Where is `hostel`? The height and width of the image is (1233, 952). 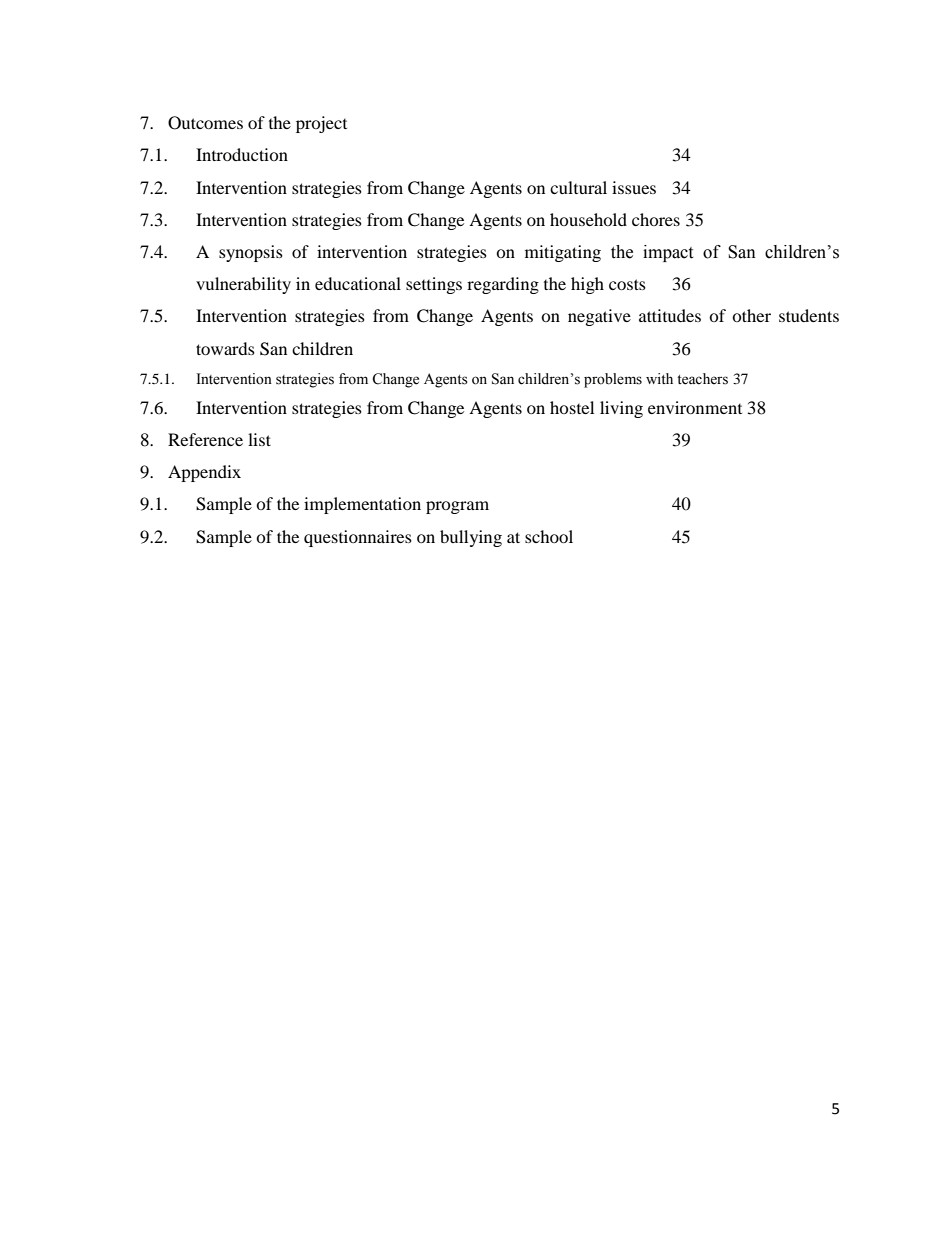
hostel is located at coordinates (572, 407).
